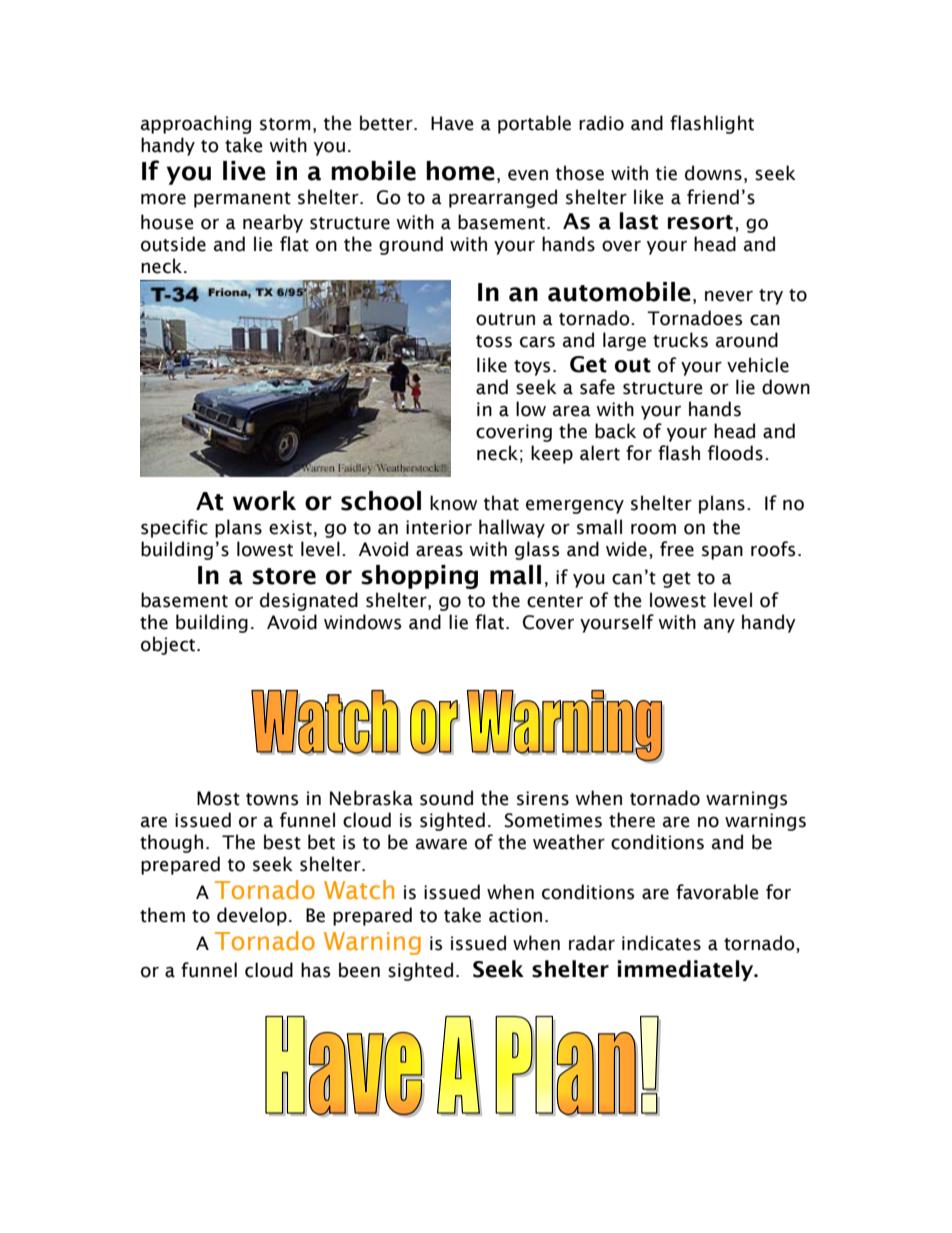  I want to click on live, so click(244, 171).
